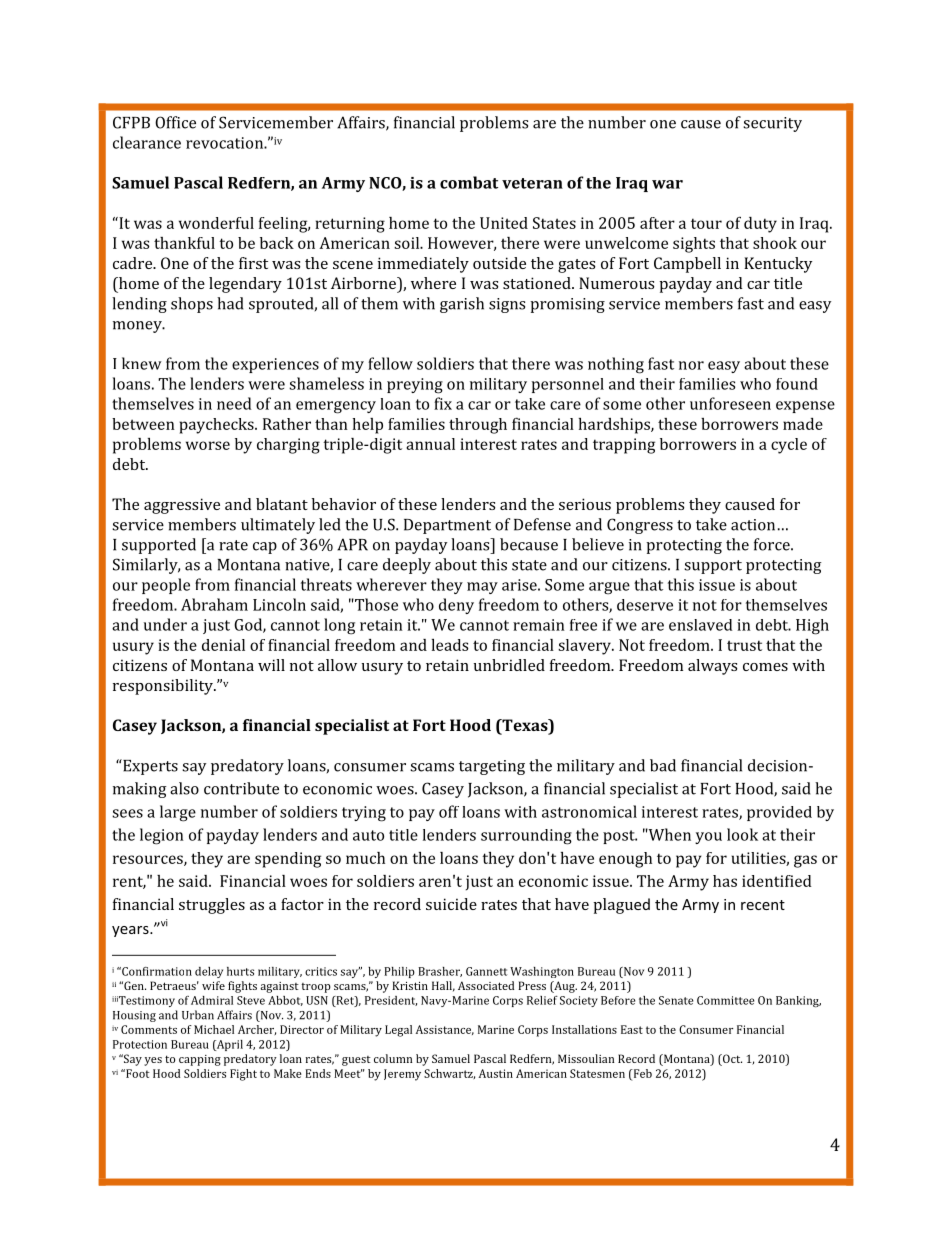 This screenshot has width=952, height=1233. What do you see at coordinates (223, 645) in the screenshot?
I see `denial` at bounding box center [223, 645].
